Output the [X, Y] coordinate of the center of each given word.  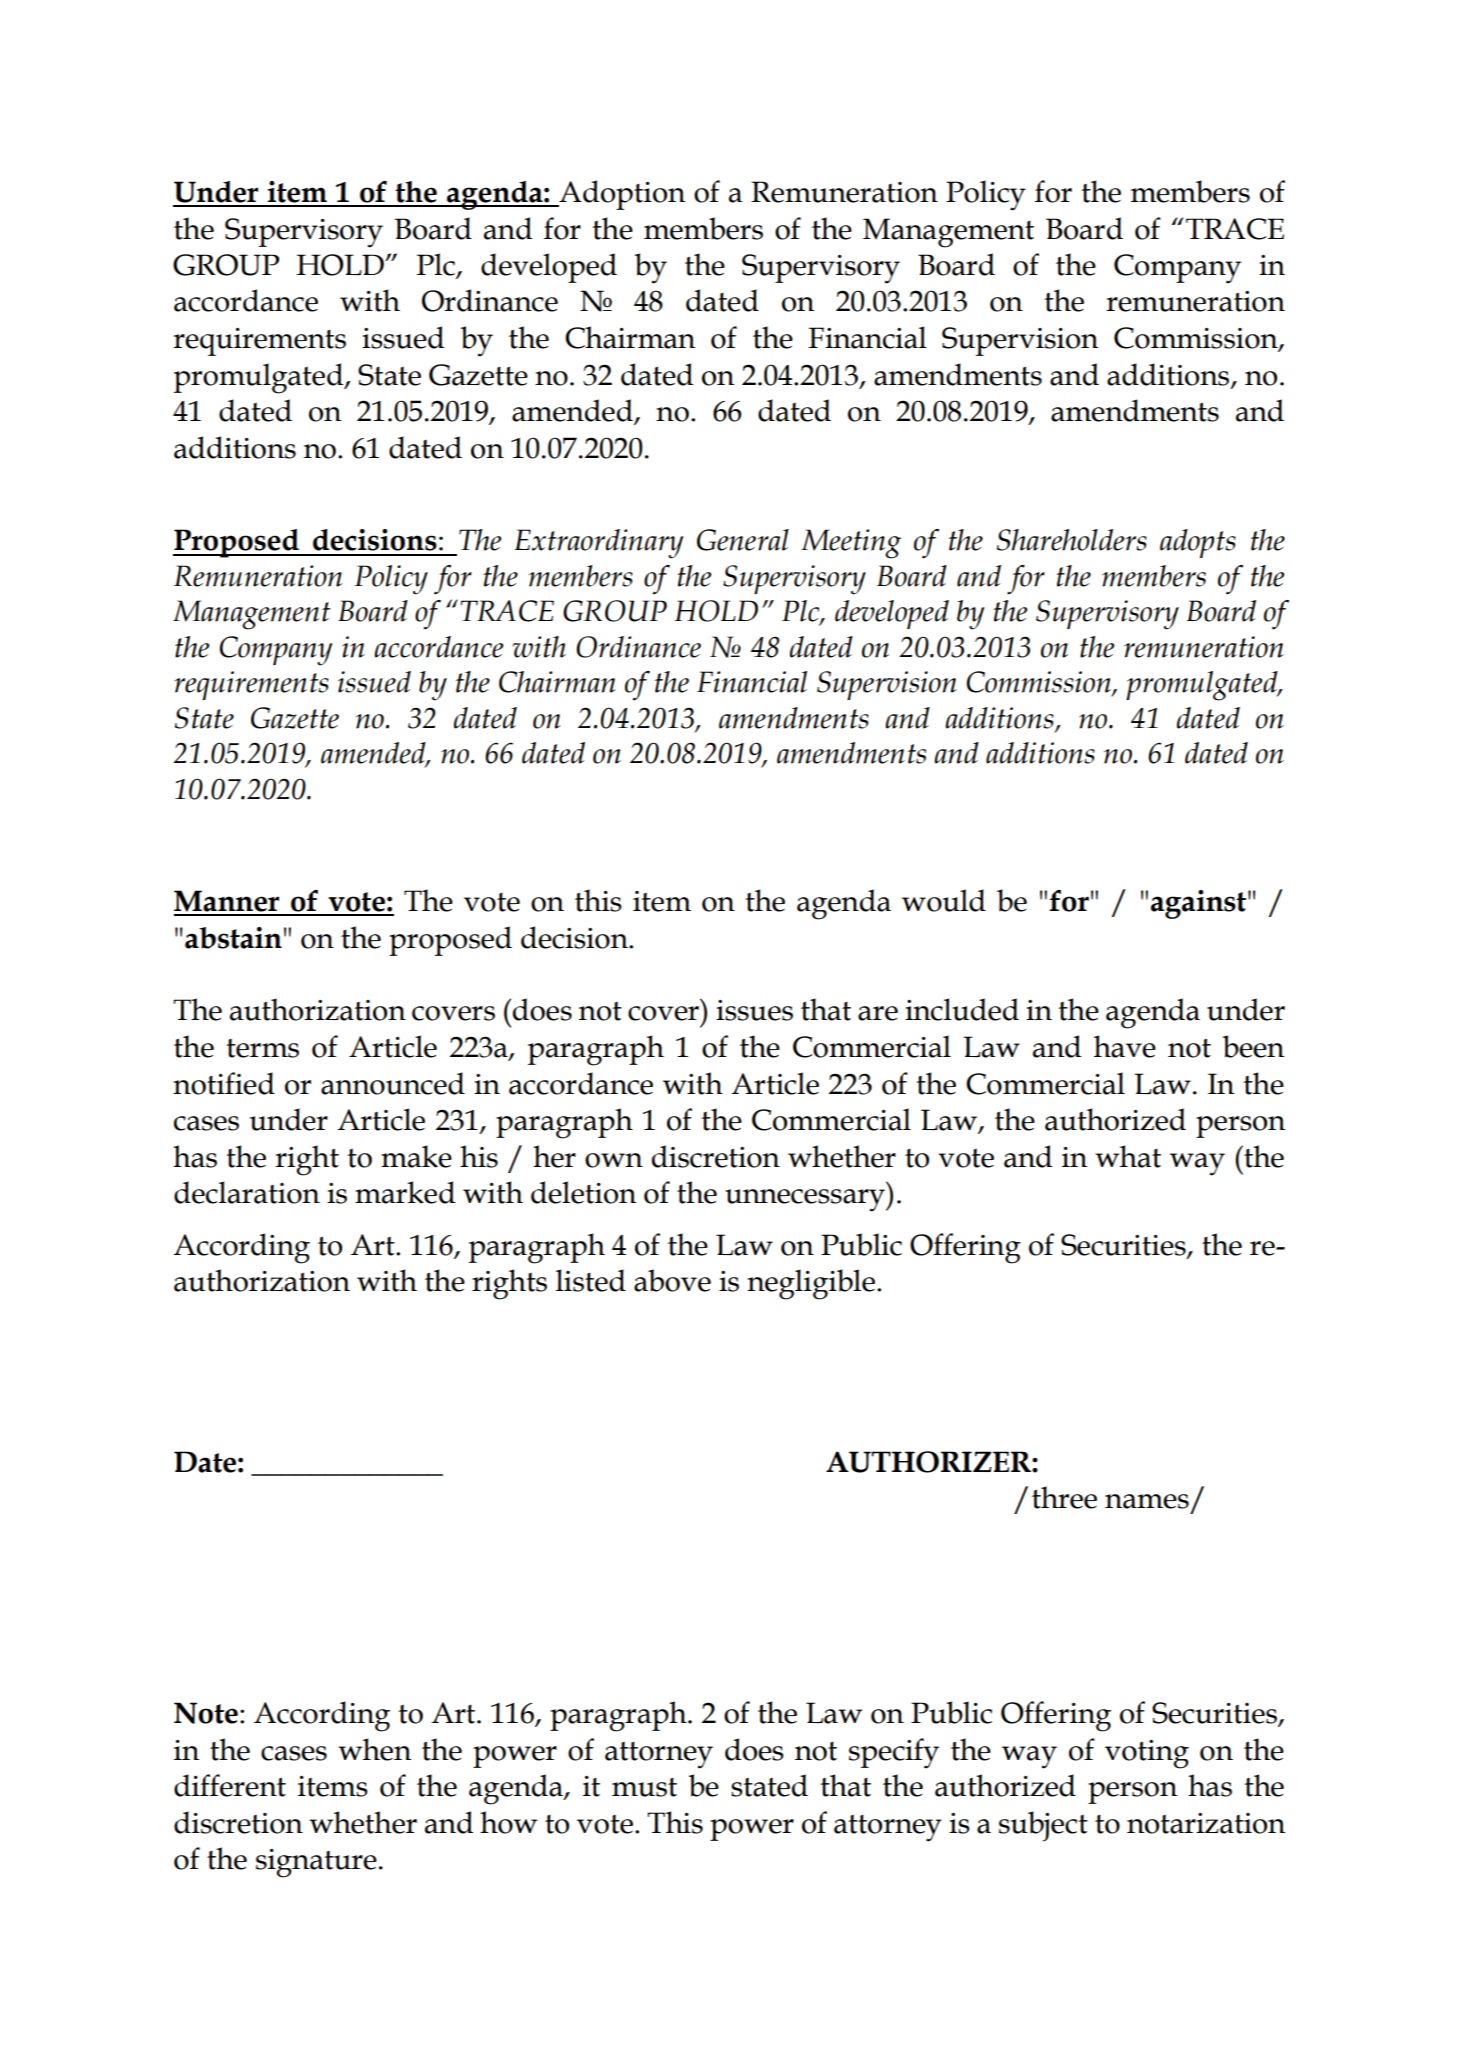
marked [405, 1192]
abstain [233, 938]
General [743, 540]
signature [316, 1863]
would [944, 900]
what [1128, 1156]
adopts [1198, 543]
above [672, 1280]
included [962, 1009]
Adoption [621, 195]
